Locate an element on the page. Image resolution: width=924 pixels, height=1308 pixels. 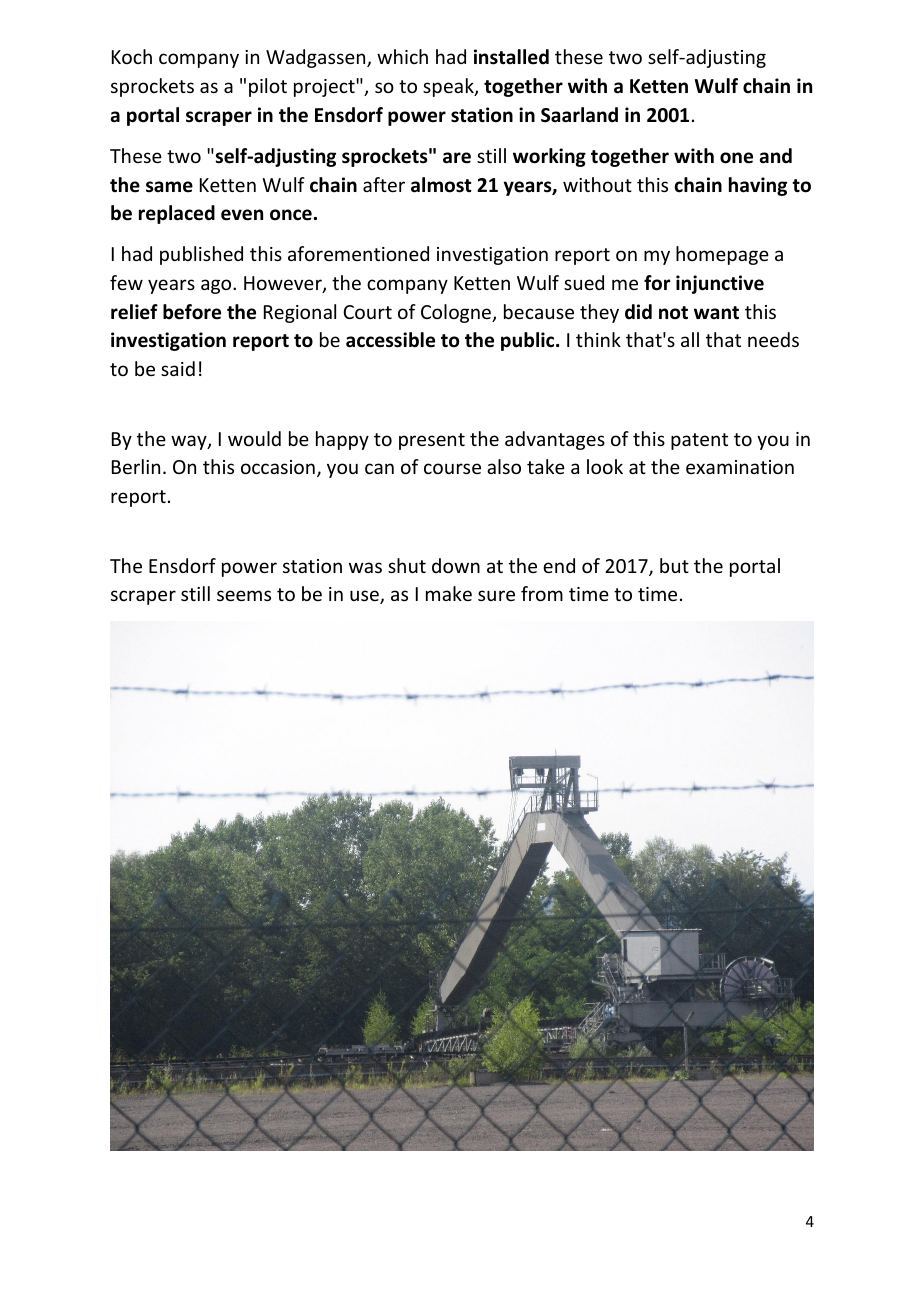
speak is located at coordinates (449, 87).
